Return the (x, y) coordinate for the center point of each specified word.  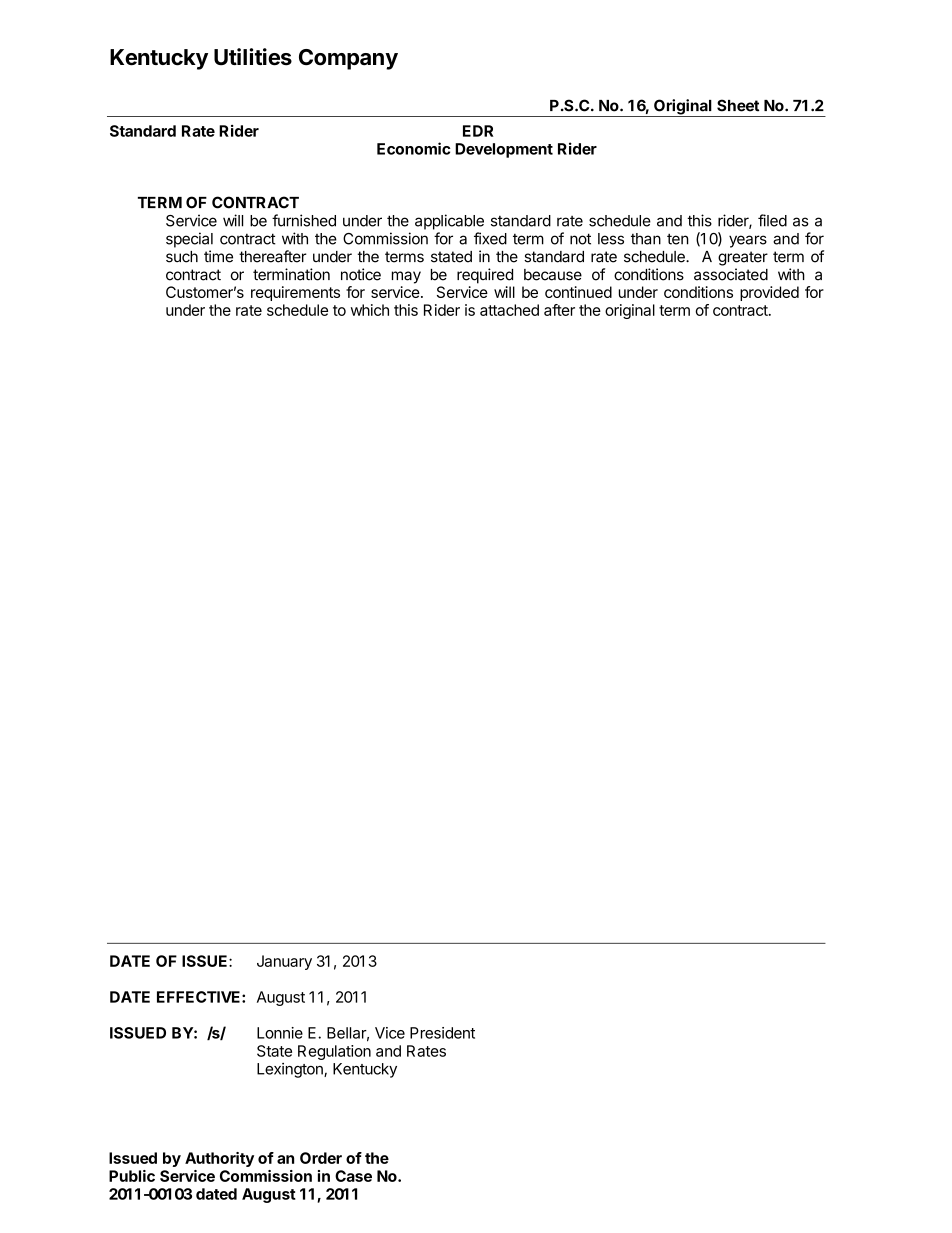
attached (509, 310)
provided (769, 293)
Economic (414, 148)
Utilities (253, 57)
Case (353, 1176)
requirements (295, 293)
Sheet (738, 105)
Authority (219, 1159)
